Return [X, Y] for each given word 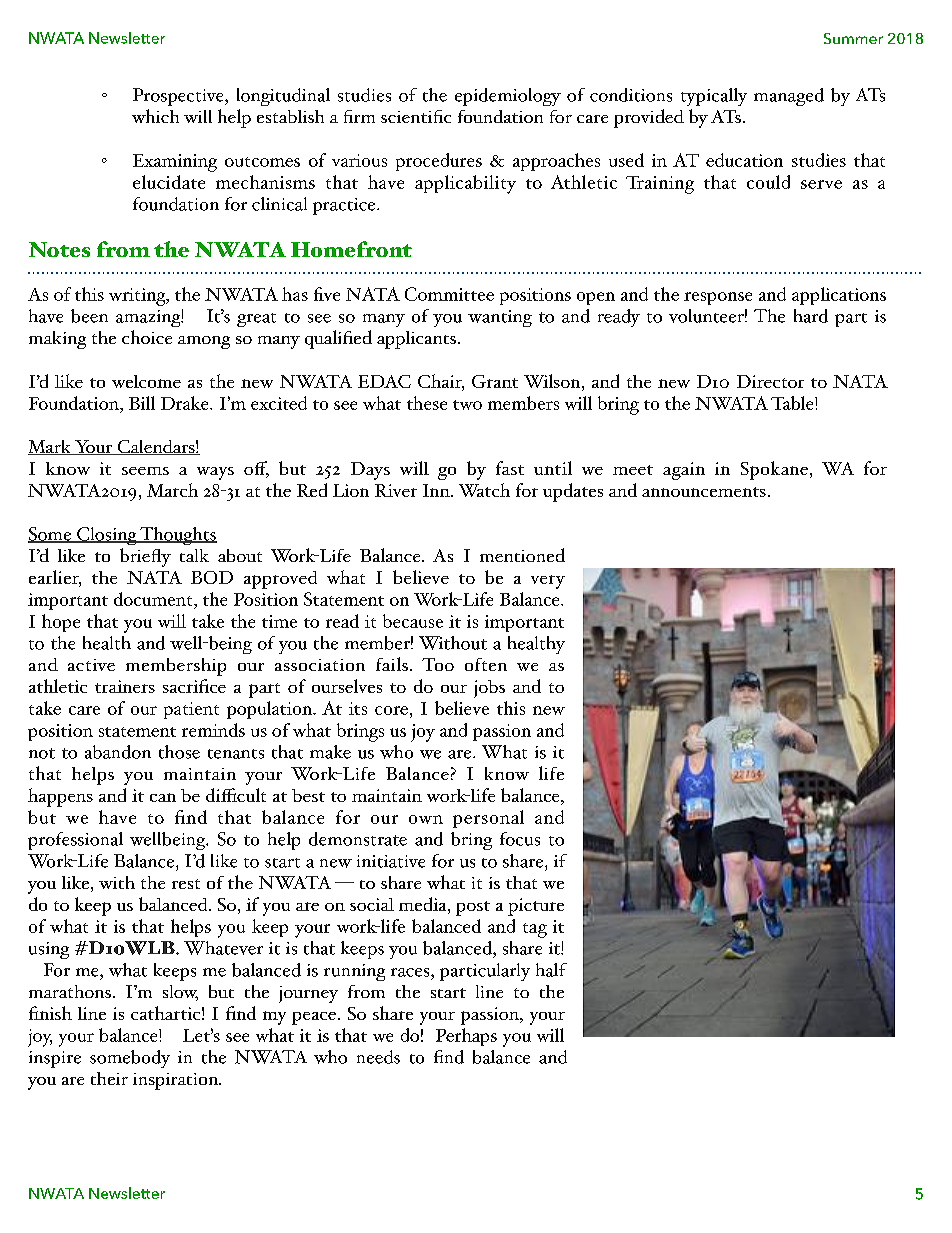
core [391, 710]
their [109, 1078]
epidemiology [508, 97]
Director [770, 381]
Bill [142, 403]
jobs [489, 689]
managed [789, 97]
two [467, 405]
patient [191, 710]
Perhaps [466, 1037]
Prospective [179, 97]
